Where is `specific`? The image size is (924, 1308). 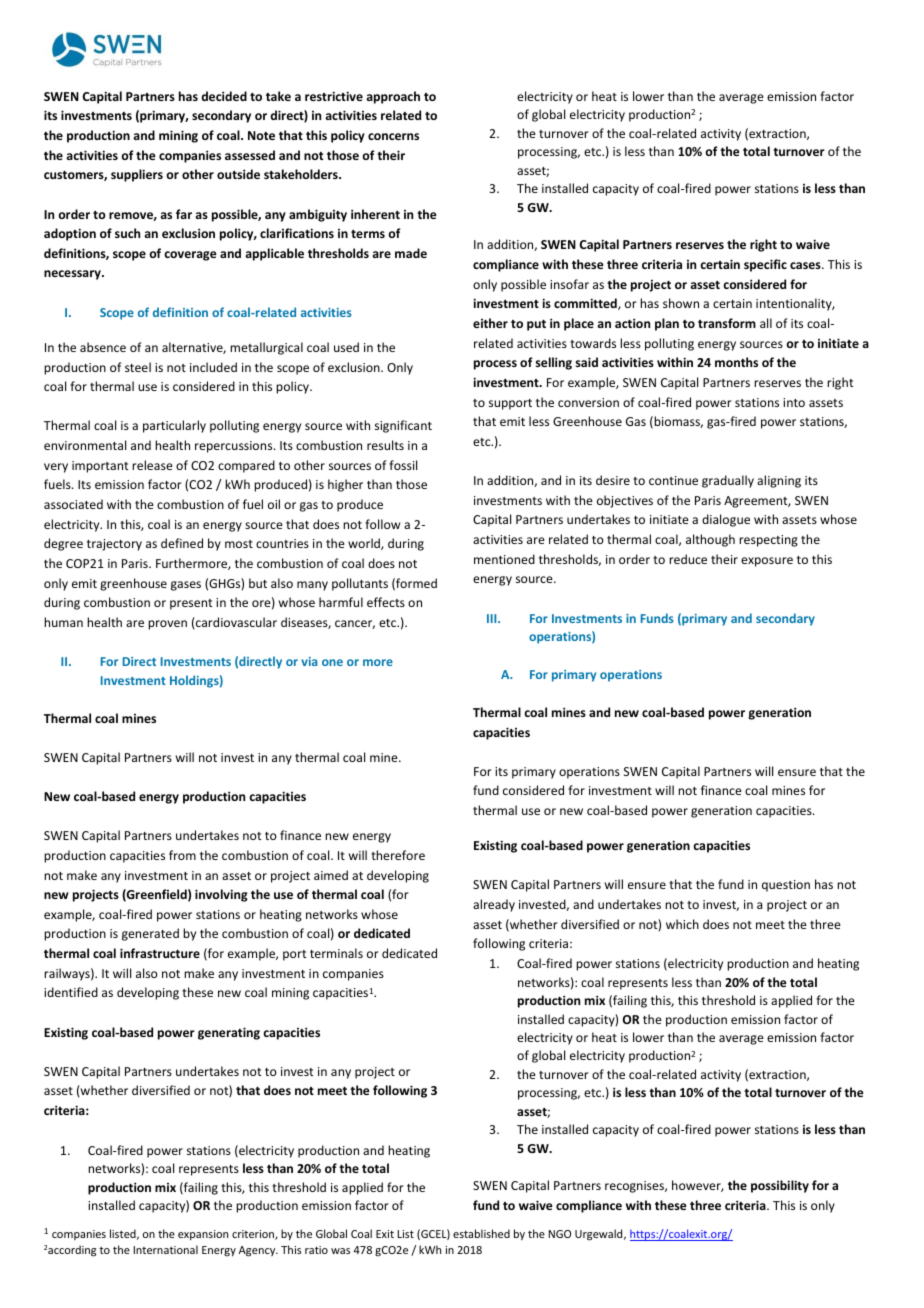
specific is located at coordinates (765, 265).
